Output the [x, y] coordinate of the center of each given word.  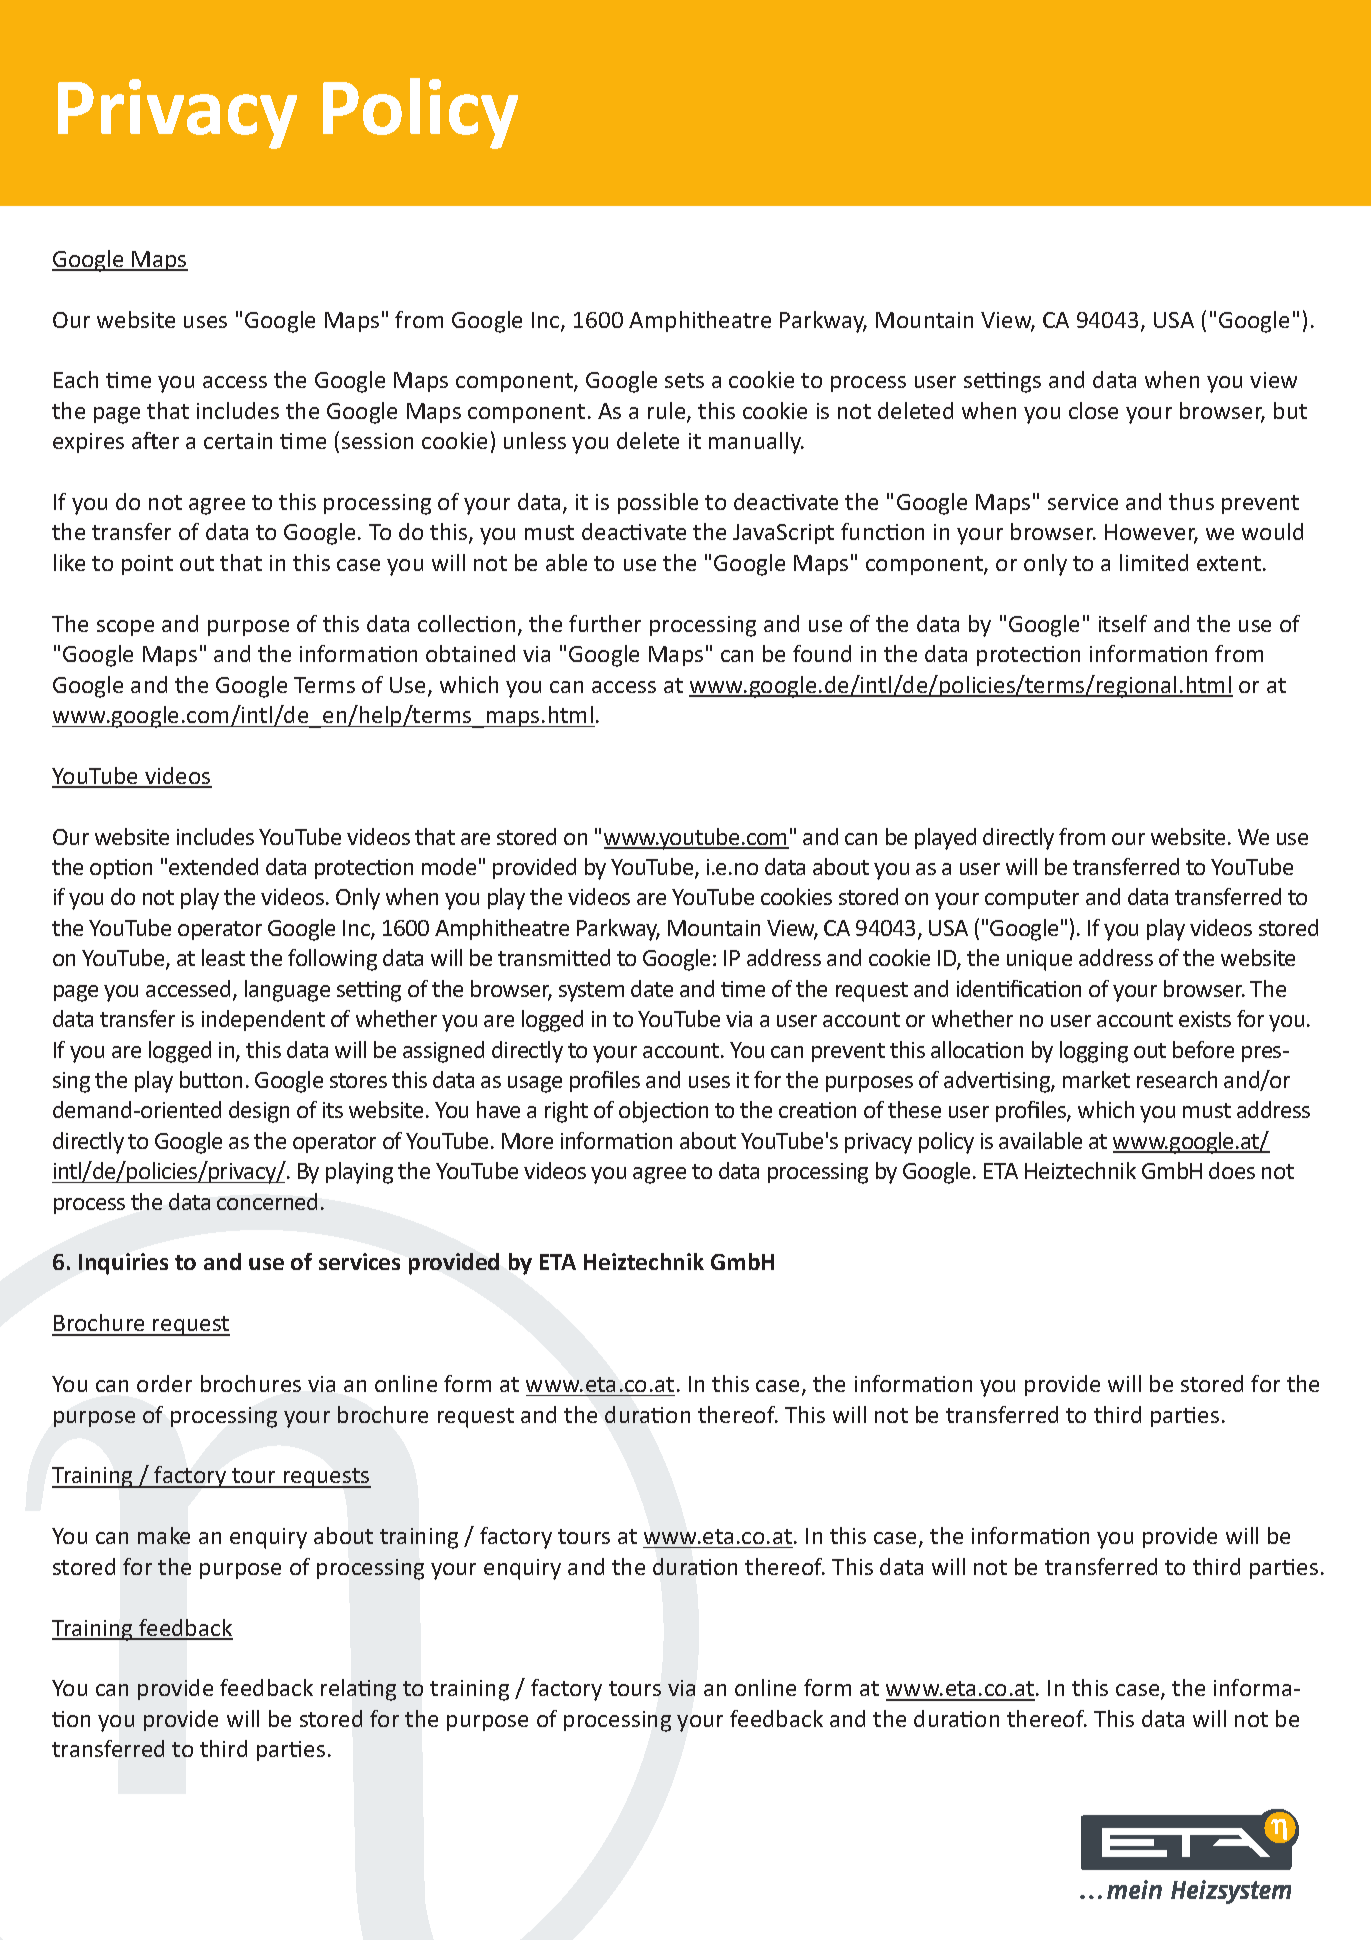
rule [668, 412]
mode [449, 866]
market [1096, 1079]
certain [238, 441]
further [605, 623]
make [164, 1535]
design [259, 1112]
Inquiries [123, 1264]
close [1093, 410]
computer [1032, 899]
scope [125, 628]
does [1232, 1170]
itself [1123, 623]
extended [213, 866]
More [527, 1141]
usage [535, 1084]
